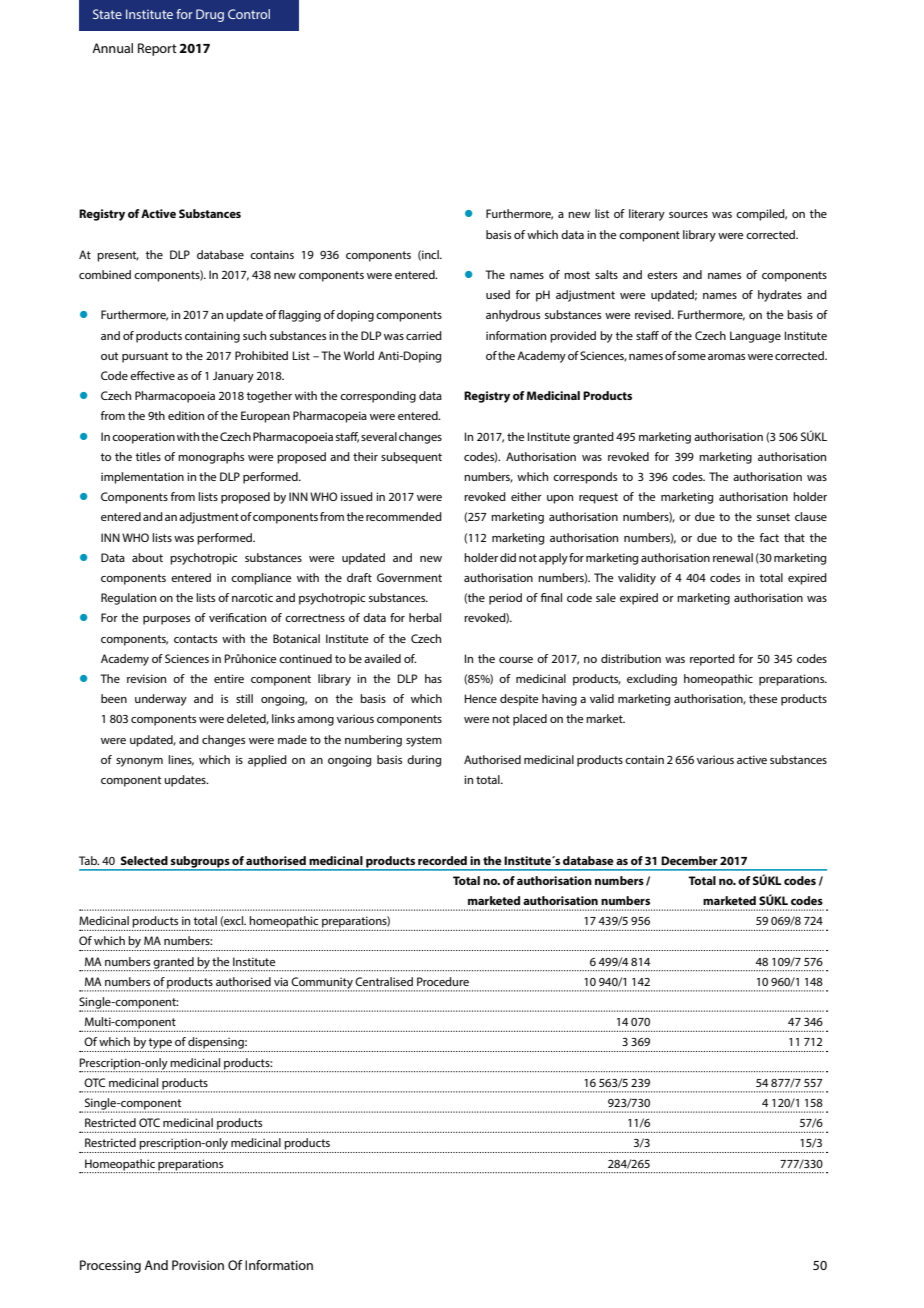 Image resolution: width=924 pixels, height=1308 pixels. Describe the element at coordinates (425, 617) in the document. I see `herbal` at that location.
